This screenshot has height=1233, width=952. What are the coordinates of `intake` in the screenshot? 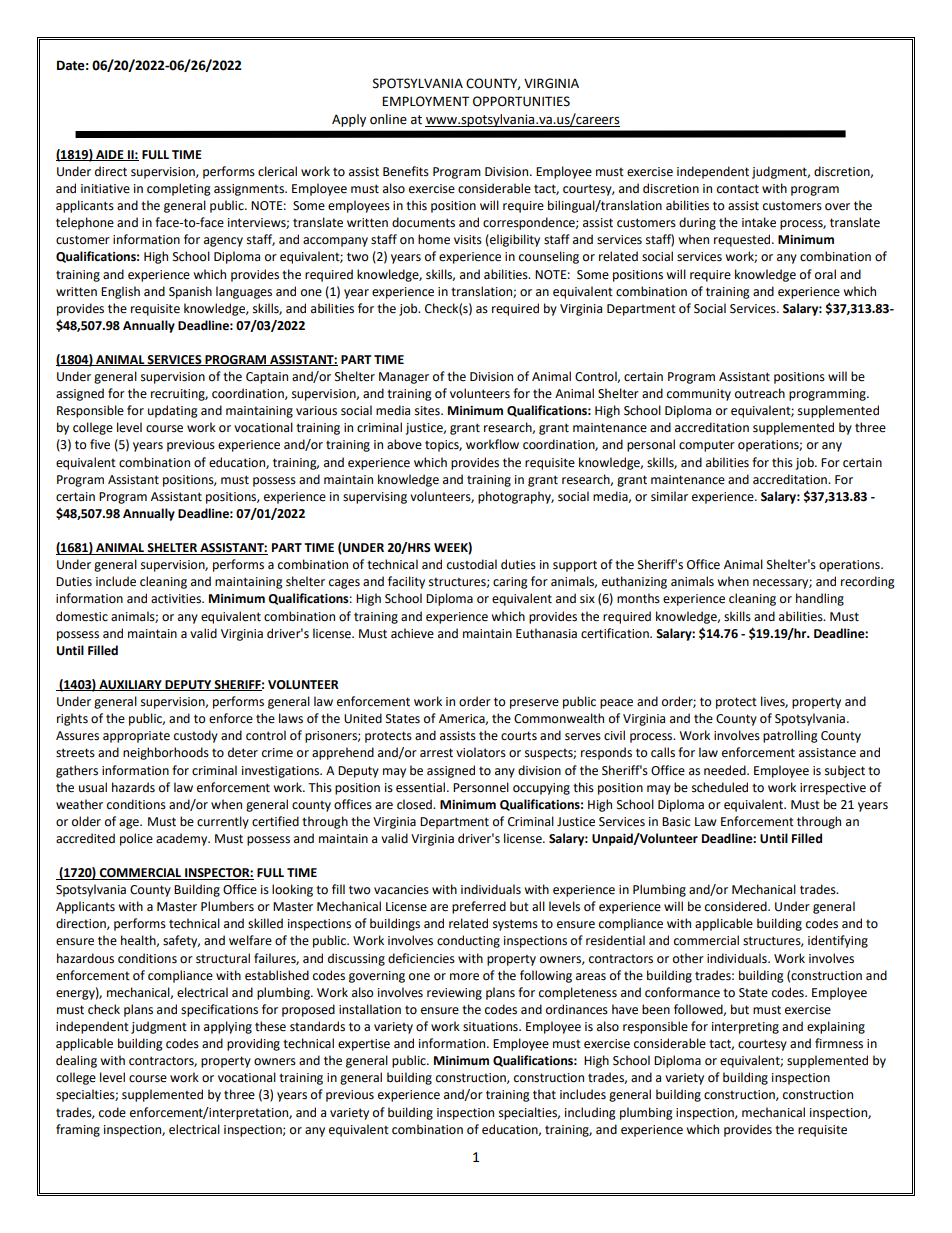 It's located at (759, 222).
